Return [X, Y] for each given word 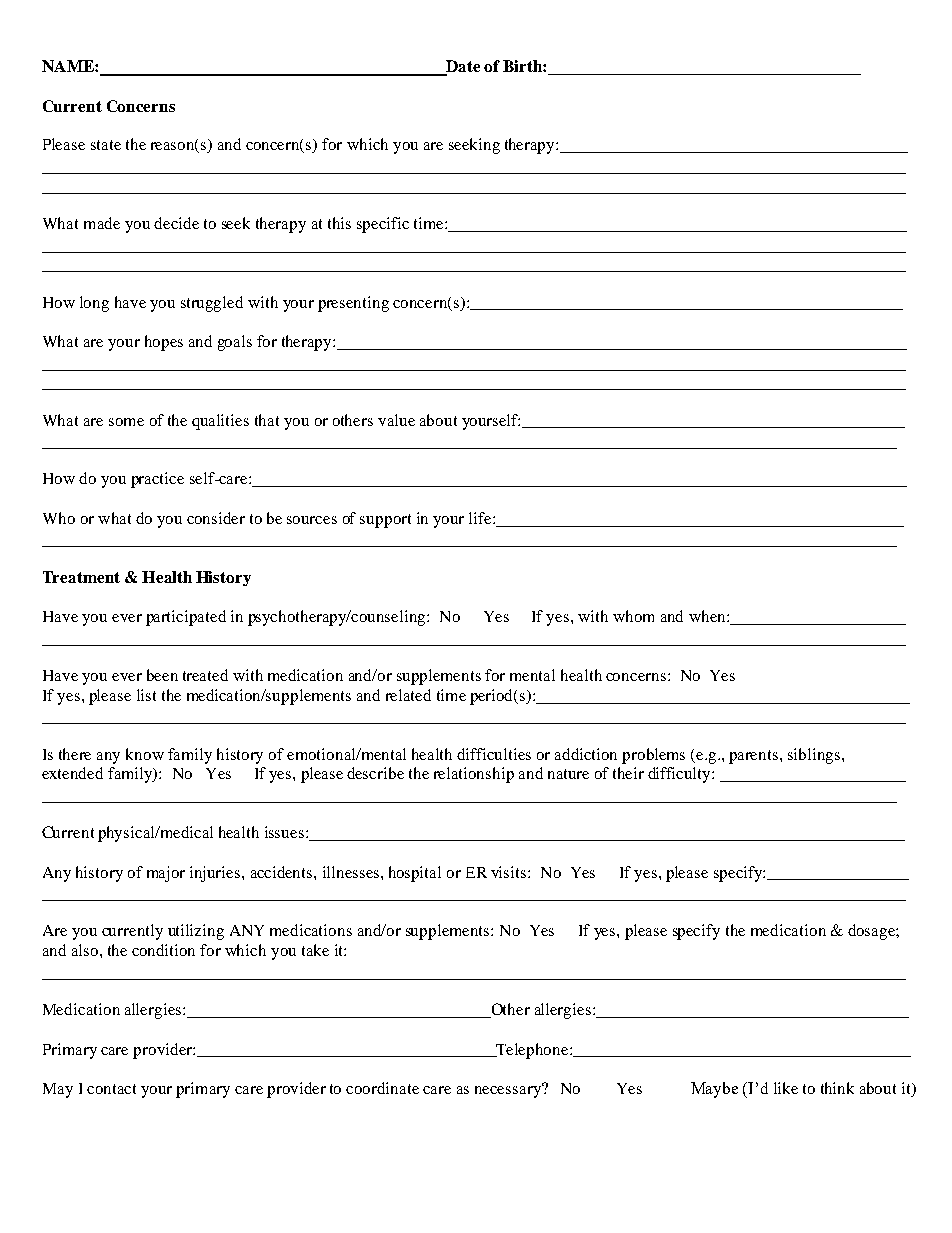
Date [462, 67]
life [481, 518]
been [162, 675]
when [708, 616]
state [106, 145]
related [408, 695]
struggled [212, 304]
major [166, 874]
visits [510, 872]
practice [157, 480]
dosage [872, 932]
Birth [523, 66]
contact [111, 1089]
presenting [353, 304]
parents [755, 757]
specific [383, 225]
